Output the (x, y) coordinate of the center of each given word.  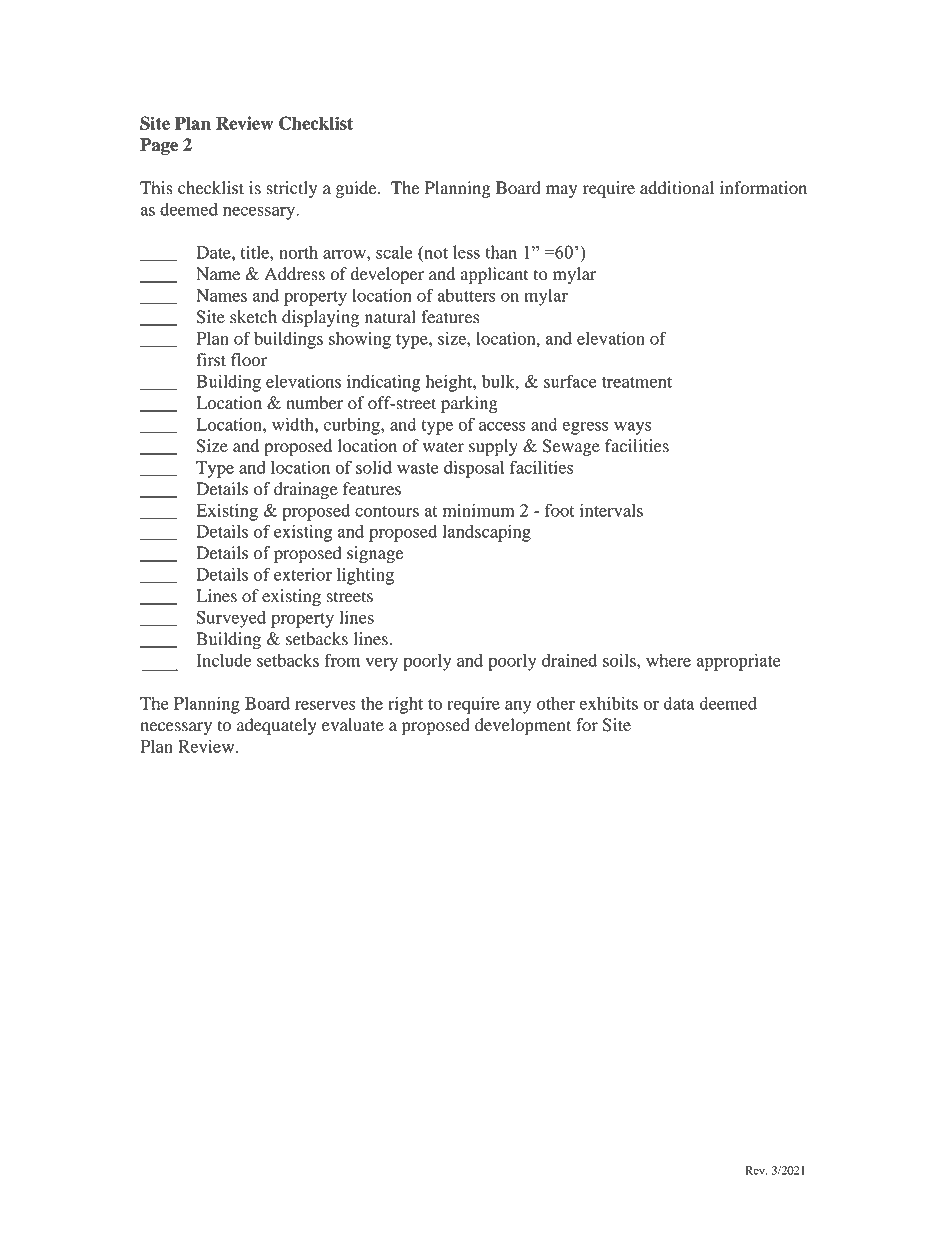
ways (633, 428)
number (314, 403)
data (678, 703)
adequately (277, 726)
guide (357, 189)
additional (677, 188)
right (405, 705)
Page (159, 146)
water (443, 447)
